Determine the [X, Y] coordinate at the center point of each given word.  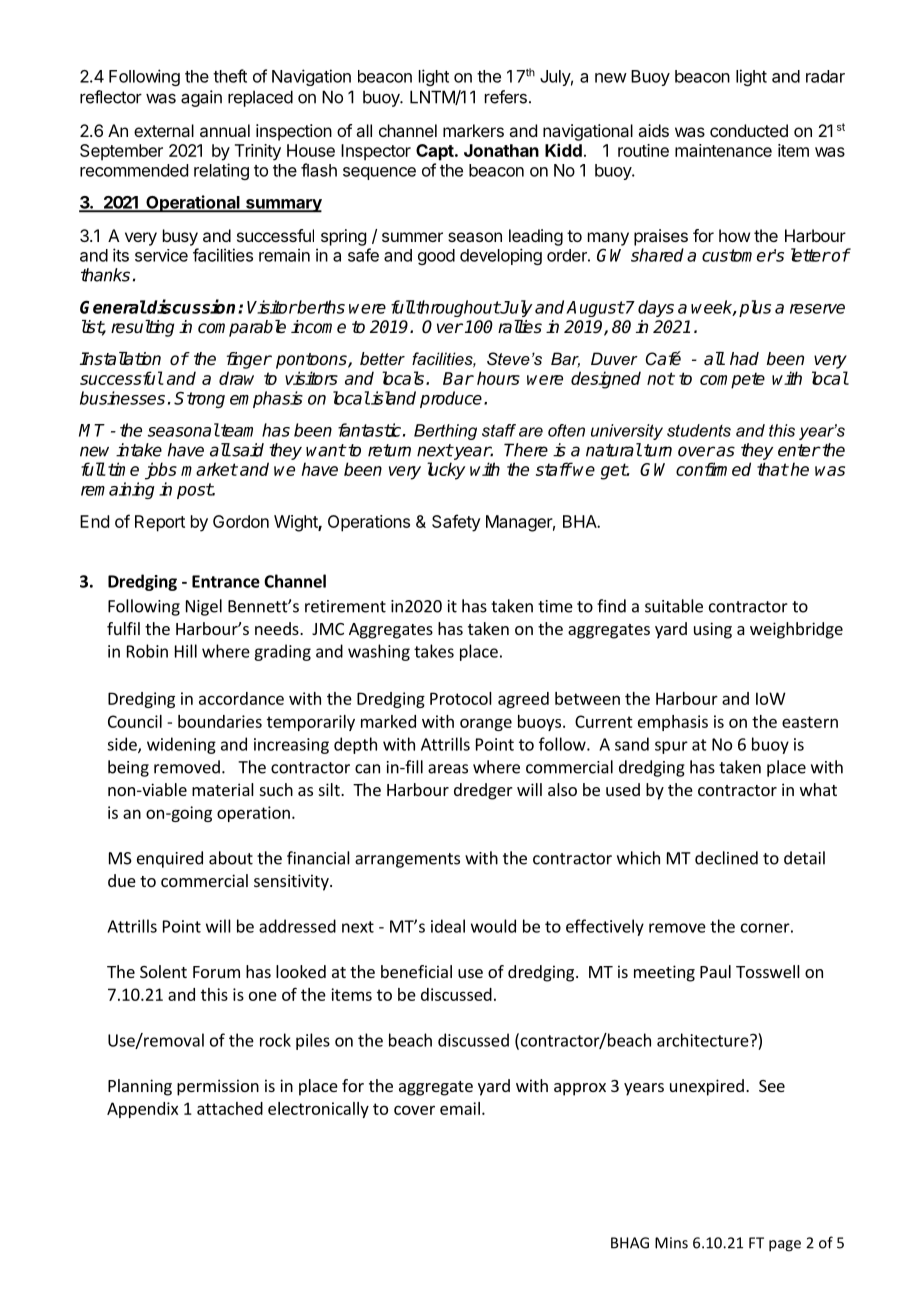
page [785, 1246]
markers [473, 130]
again [201, 98]
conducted [749, 130]
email [460, 1108]
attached [230, 1108]
